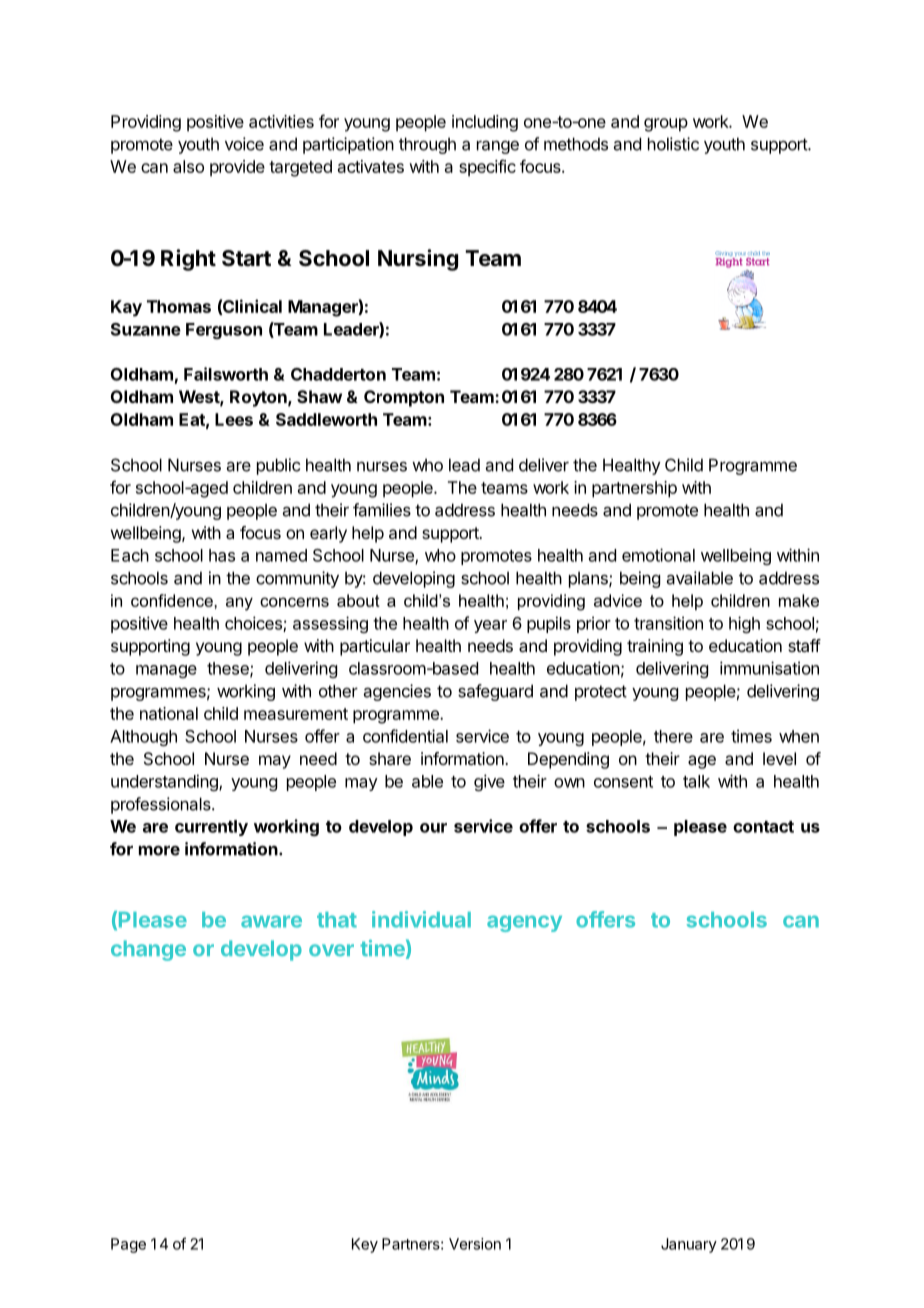 The width and height of the image is (924, 1308). I want to click on our, so click(433, 828).
